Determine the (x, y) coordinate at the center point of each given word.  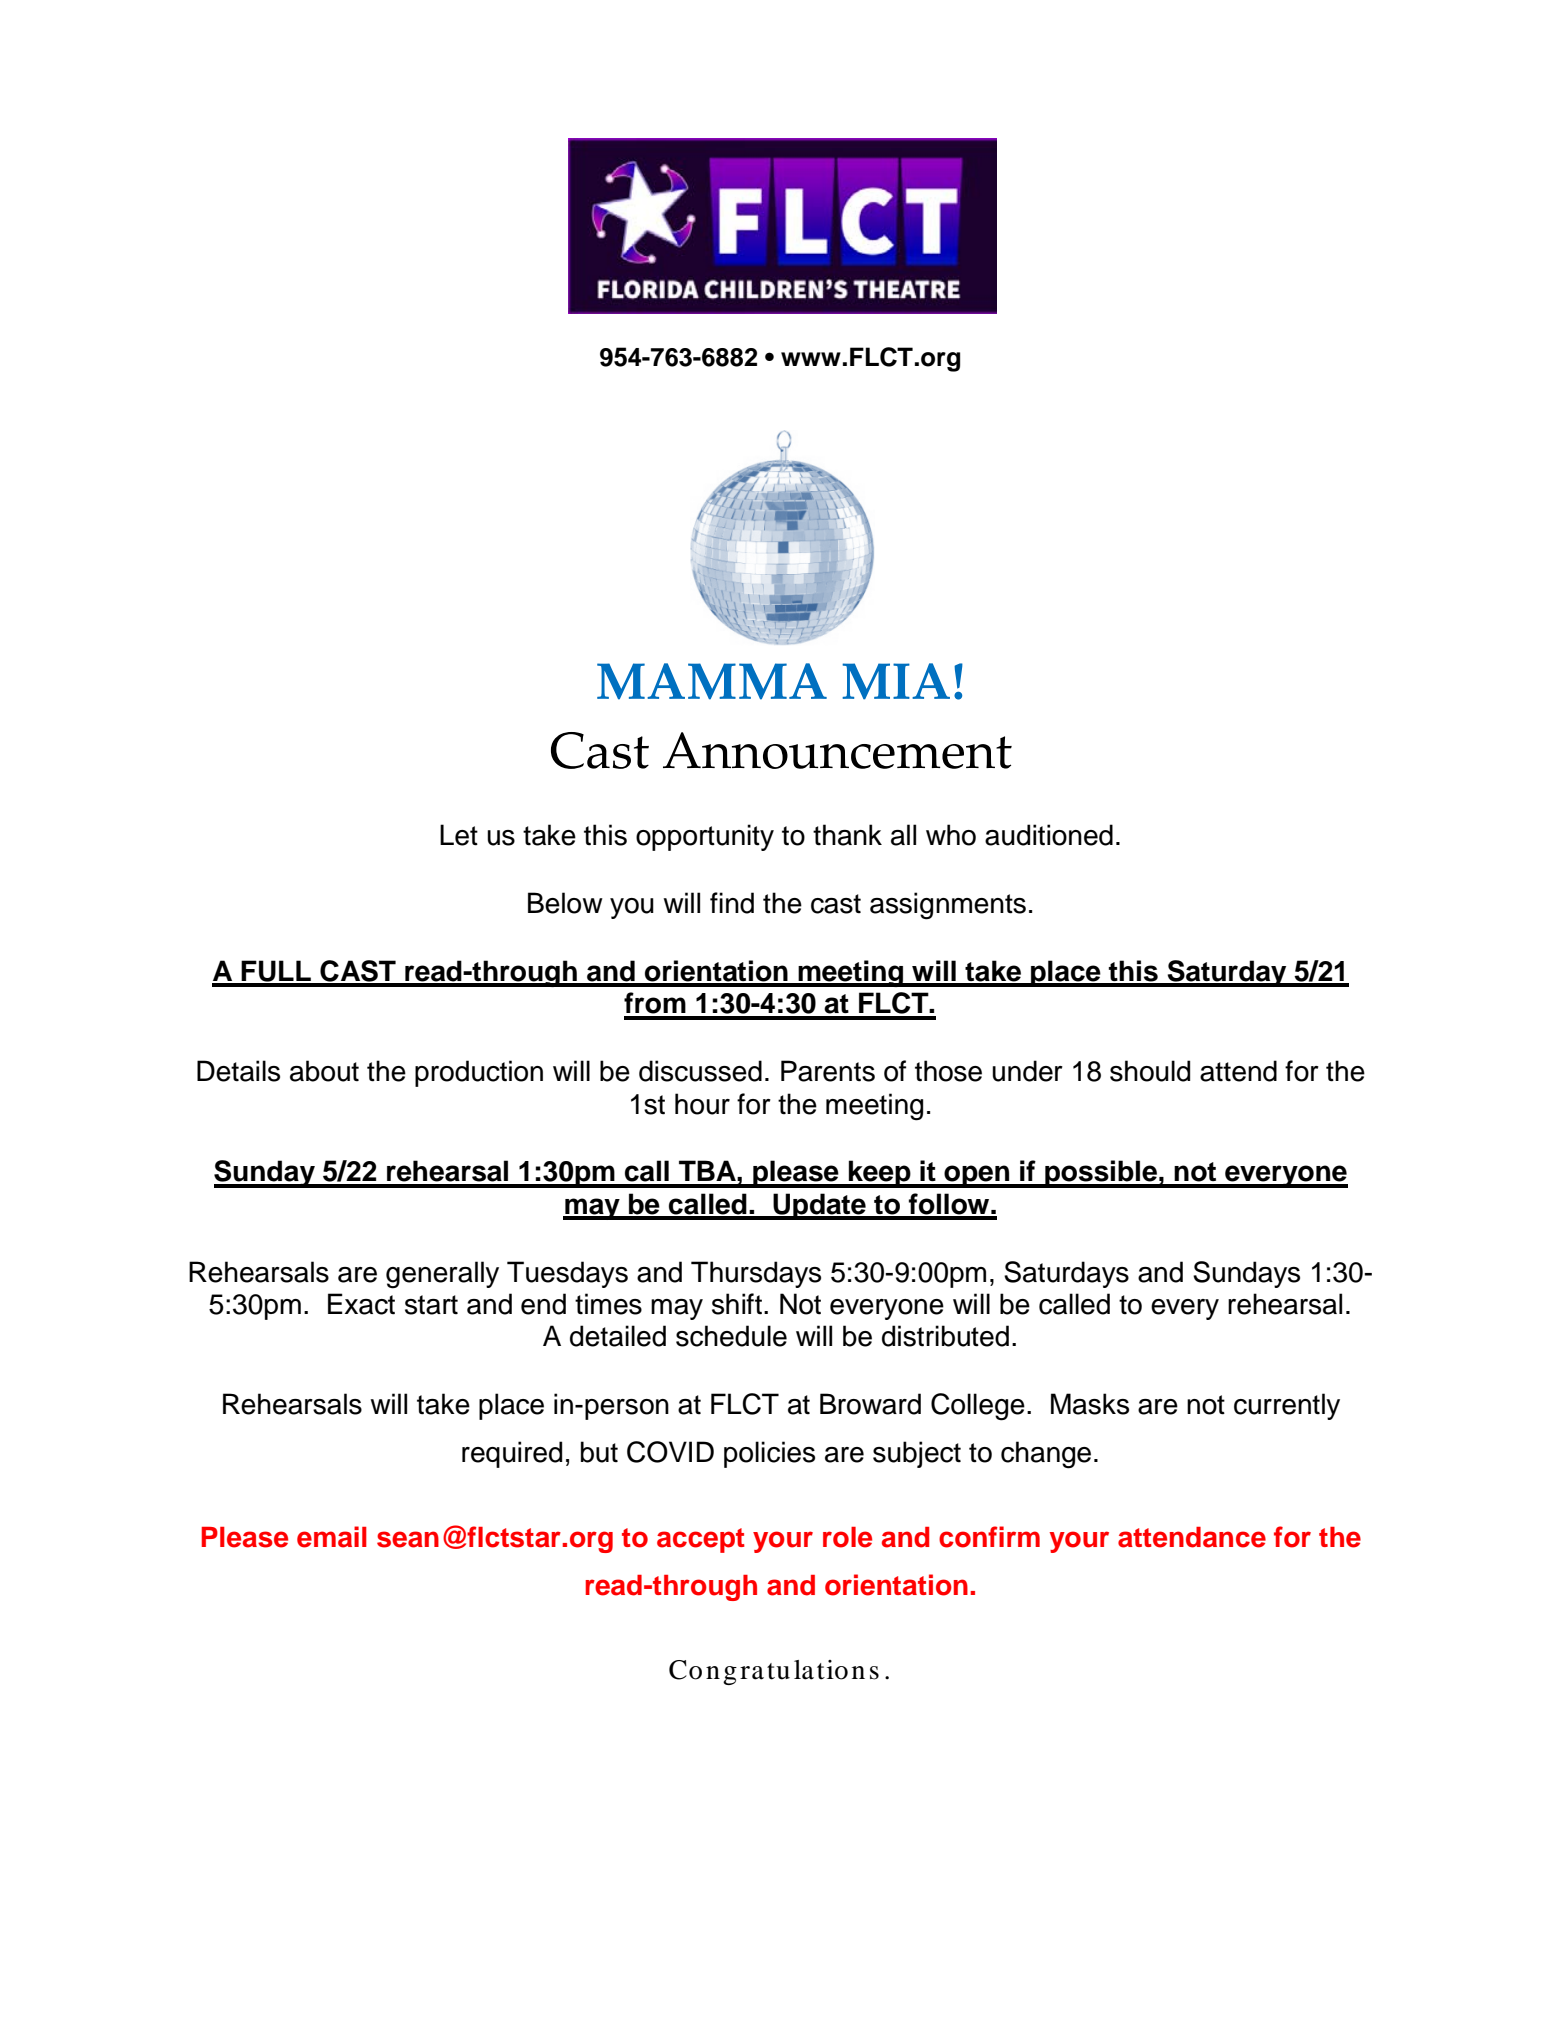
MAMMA (712, 681)
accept (701, 1540)
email (332, 1537)
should (1150, 1071)
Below (565, 903)
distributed (945, 1336)
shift (737, 1304)
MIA (896, 681)
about (324, 1071)
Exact (361, 1304)
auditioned (1049, 835)
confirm (989, 1537)
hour (702, 1104)
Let (459, 835)
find (732, 903)
